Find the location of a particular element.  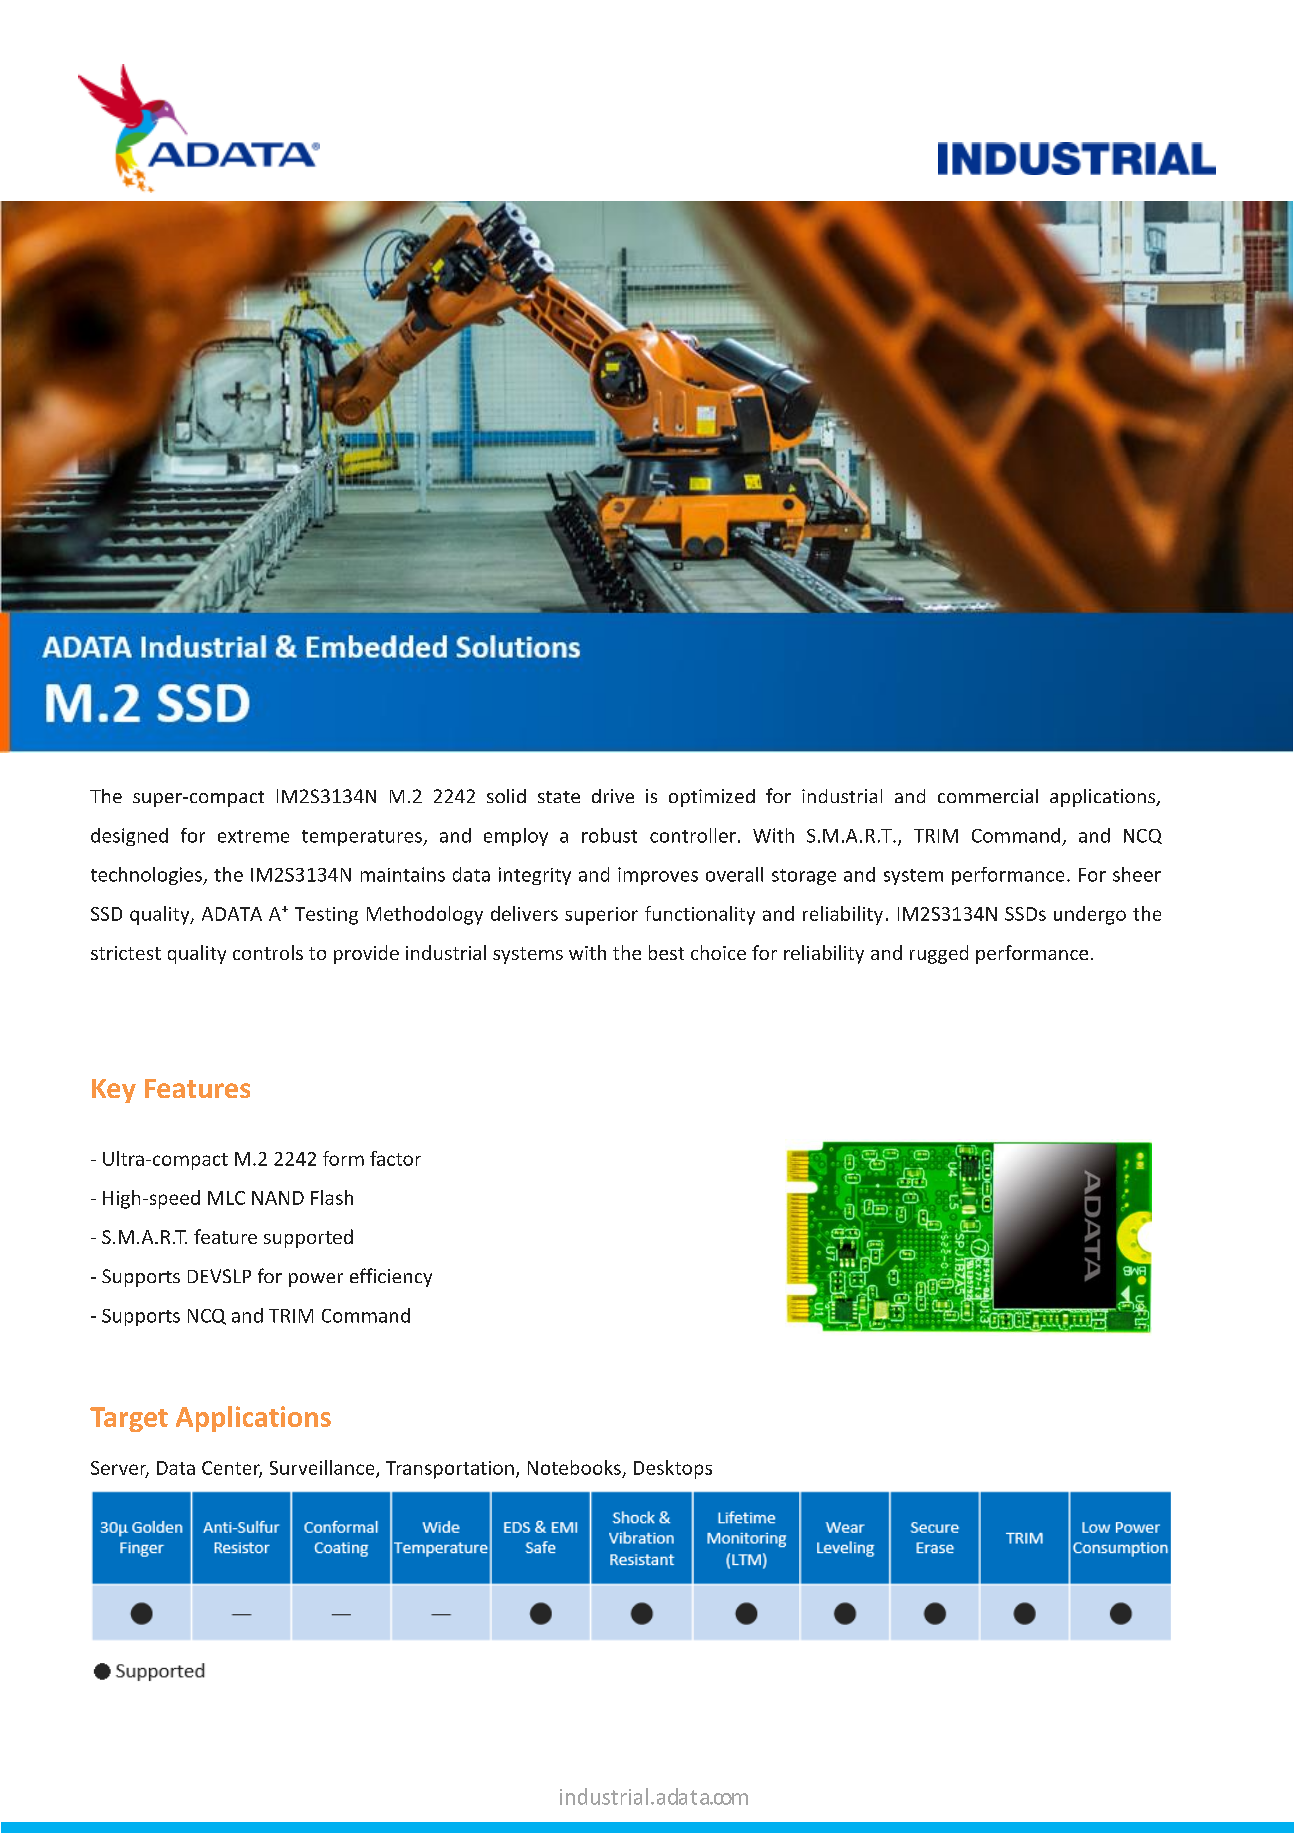

power is located at coordinates (316, 1280).
